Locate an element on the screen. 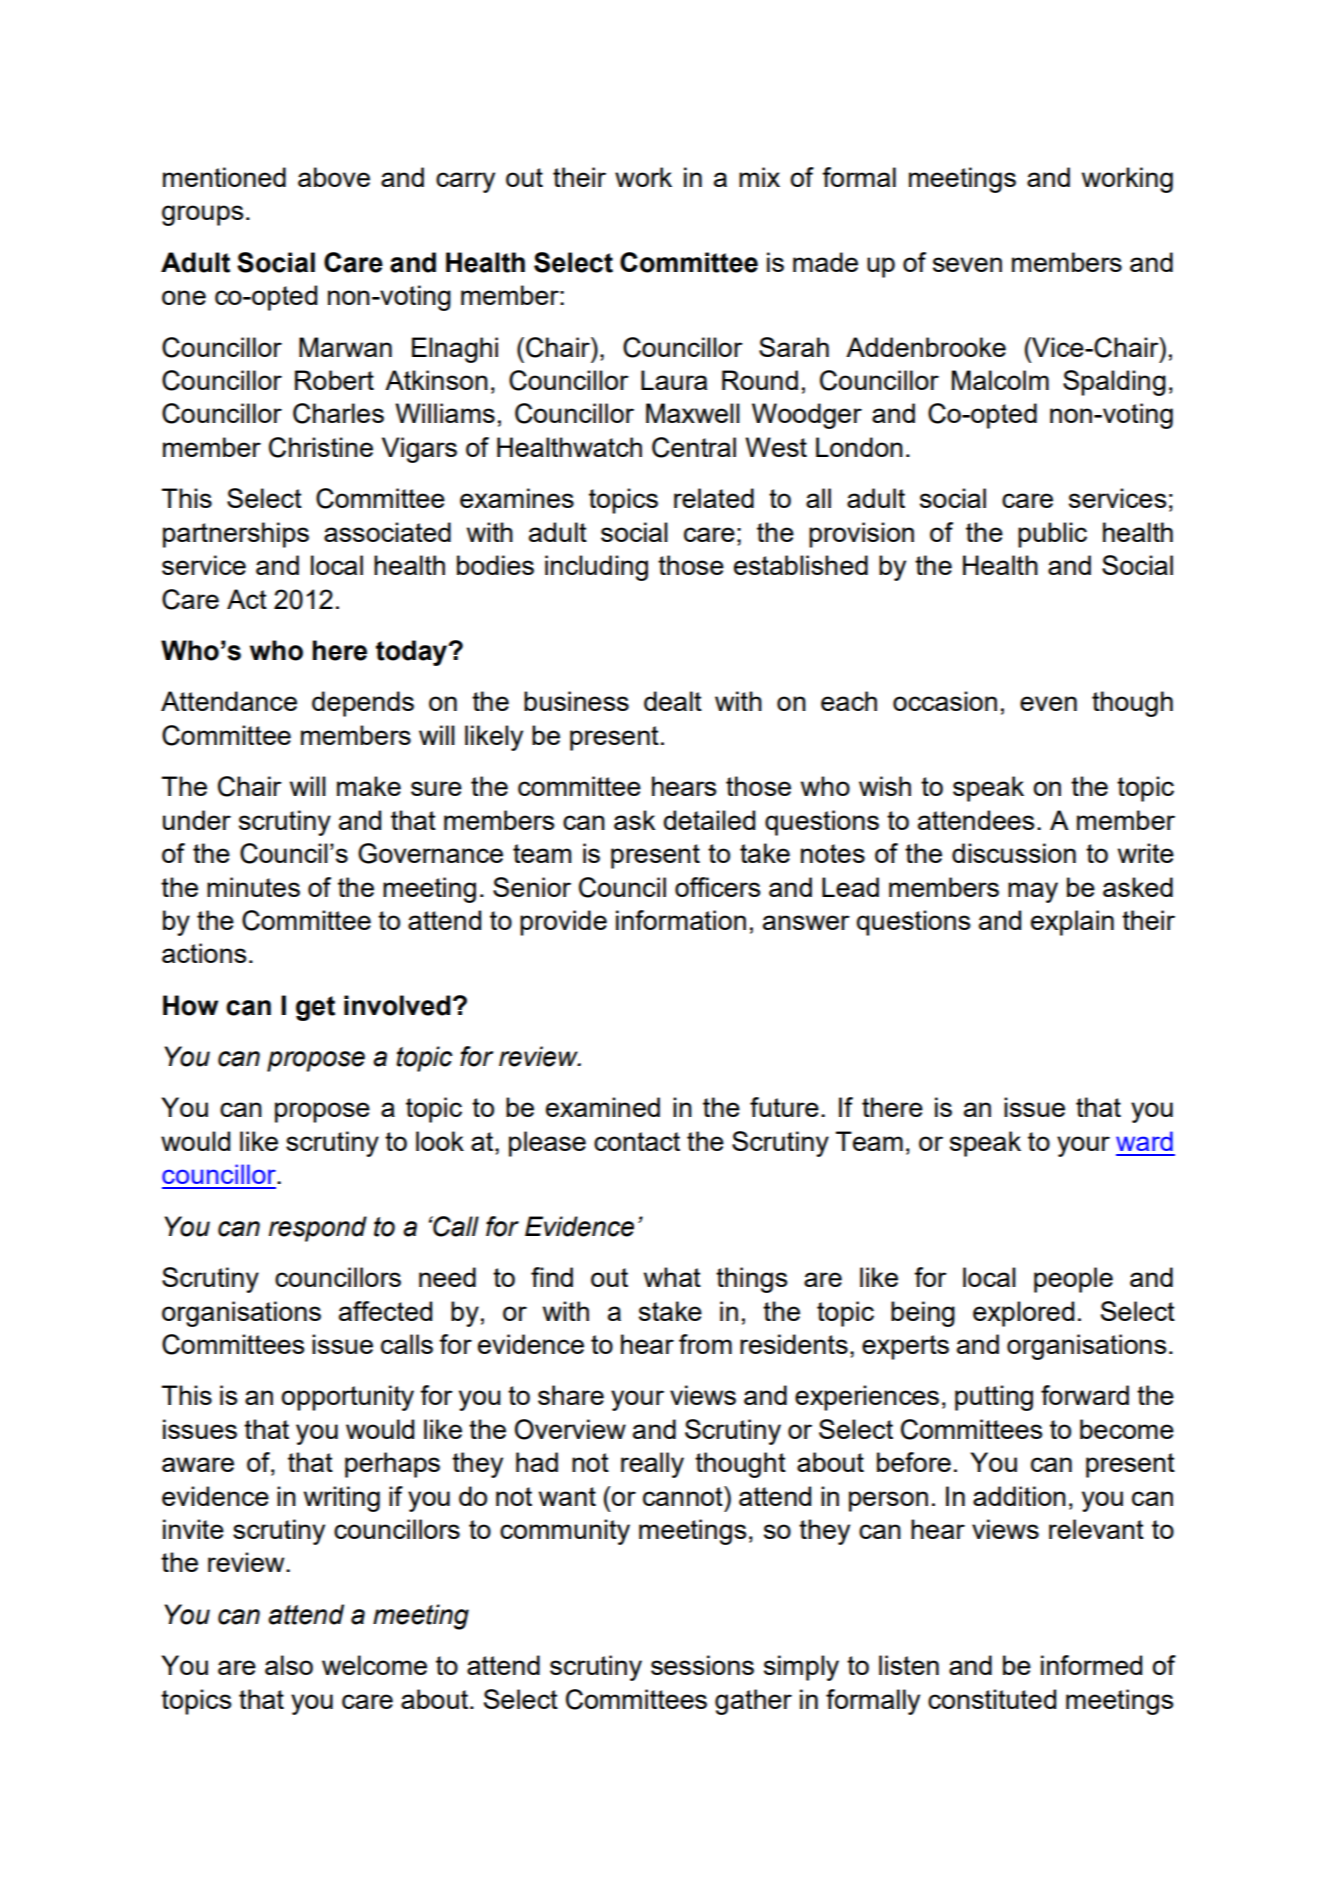 This screenshot has width=1336, height=1890. partnerships is located at coordinates (236, 535).
